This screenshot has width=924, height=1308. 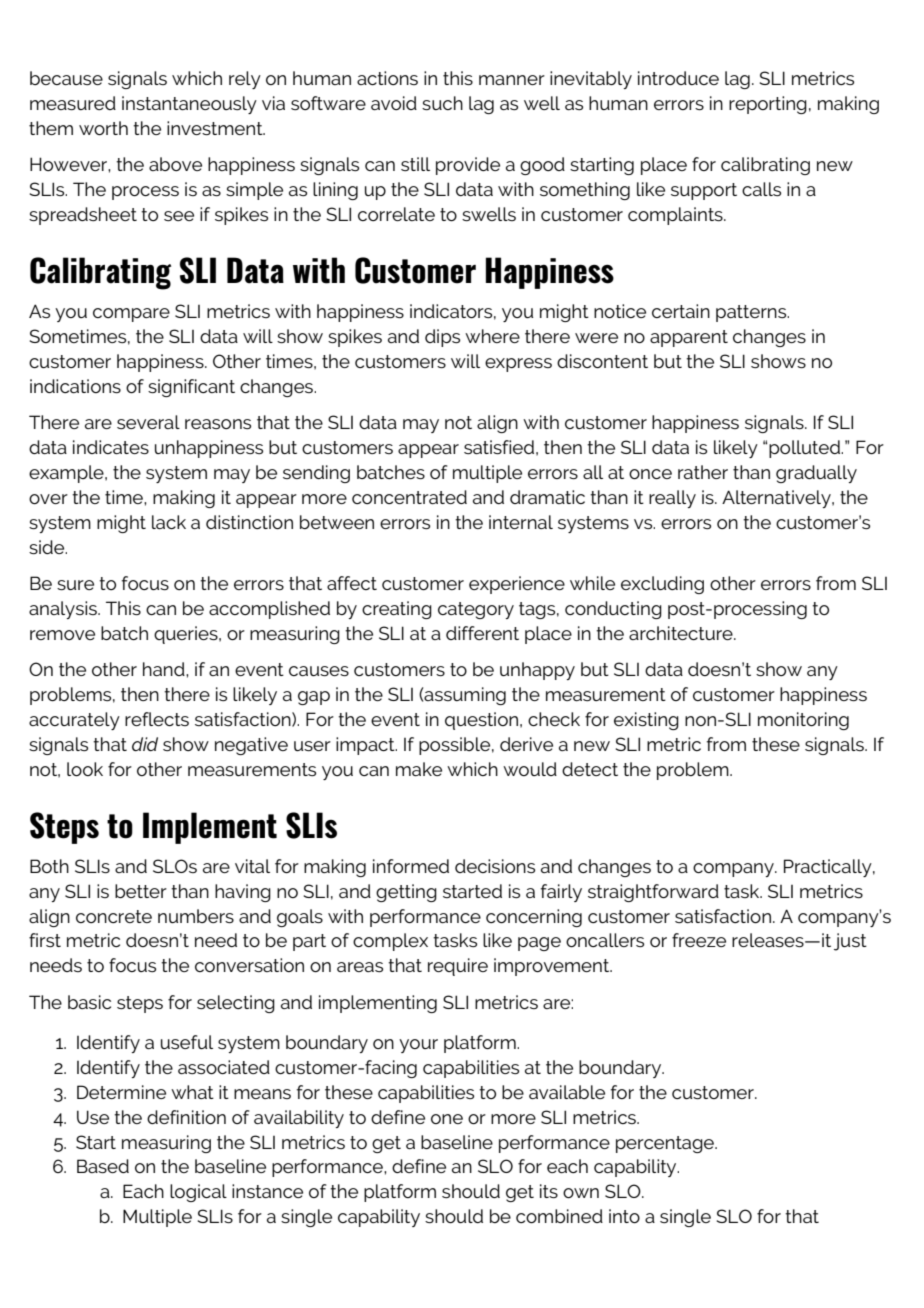 What do you see at coordinates (131, 315) in the screenshot?
I see `compare` at bounding box center [131, 315].
